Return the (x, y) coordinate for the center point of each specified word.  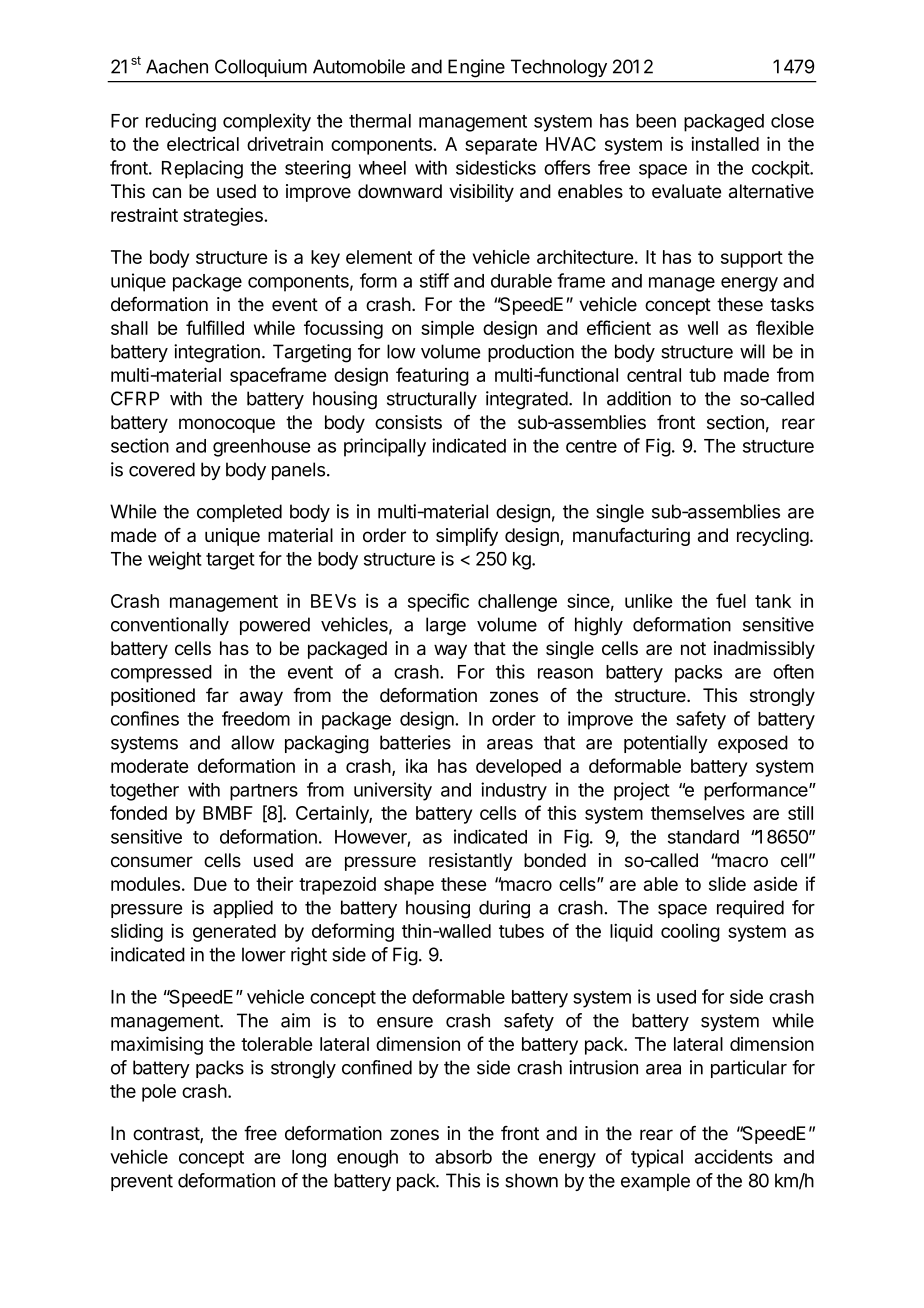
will (752, 351)
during (504, 909)
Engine (476, 68)
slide (727, 883)
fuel (731, 600)
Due (210, 884)
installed (725, 144)
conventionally (170, 626)
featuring (432, 376)
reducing (181, 122)
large (446, 626)
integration (217, 353)
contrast (167, 1135)
